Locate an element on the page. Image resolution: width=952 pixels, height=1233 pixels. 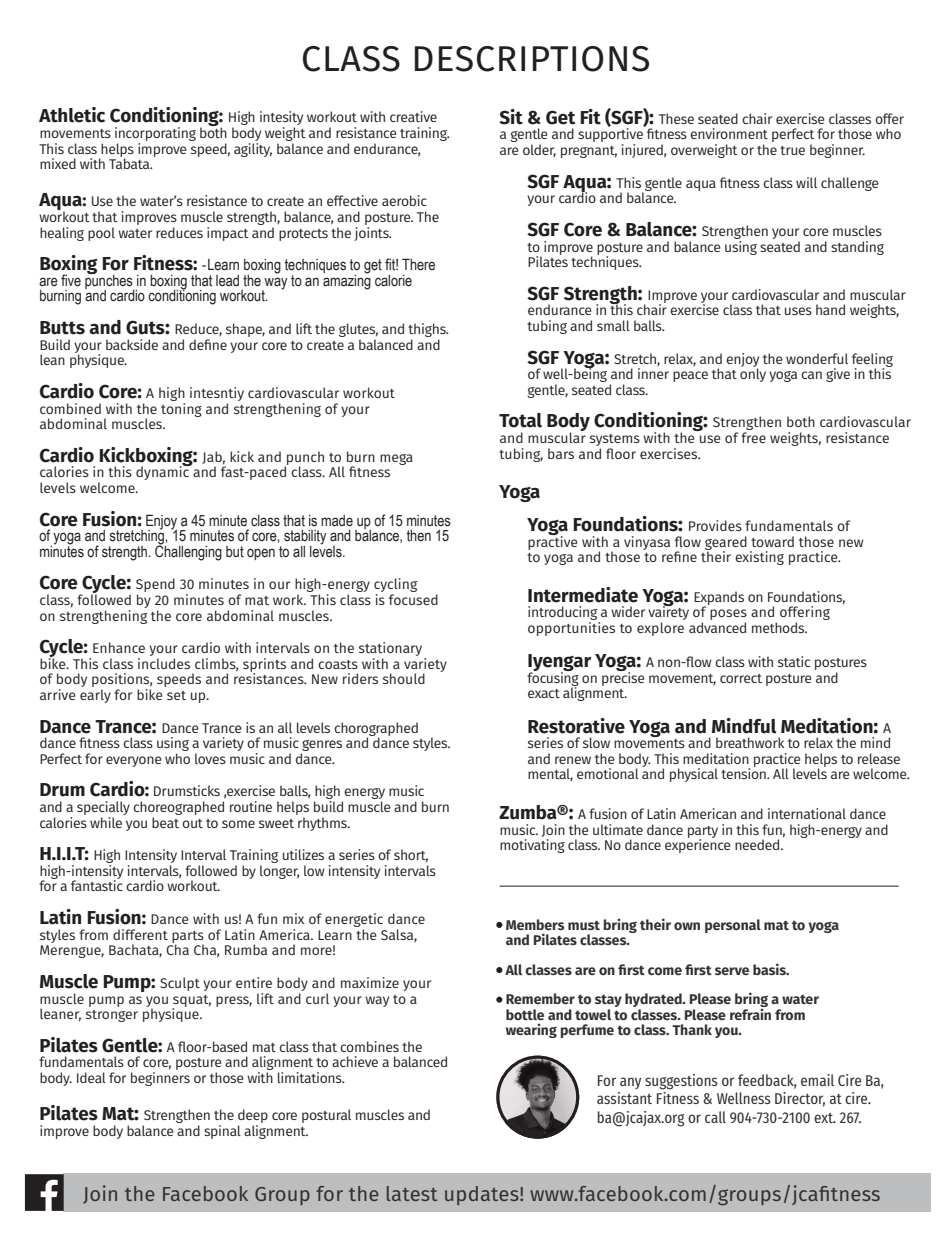
environment is located at coordinates (729, 133).
